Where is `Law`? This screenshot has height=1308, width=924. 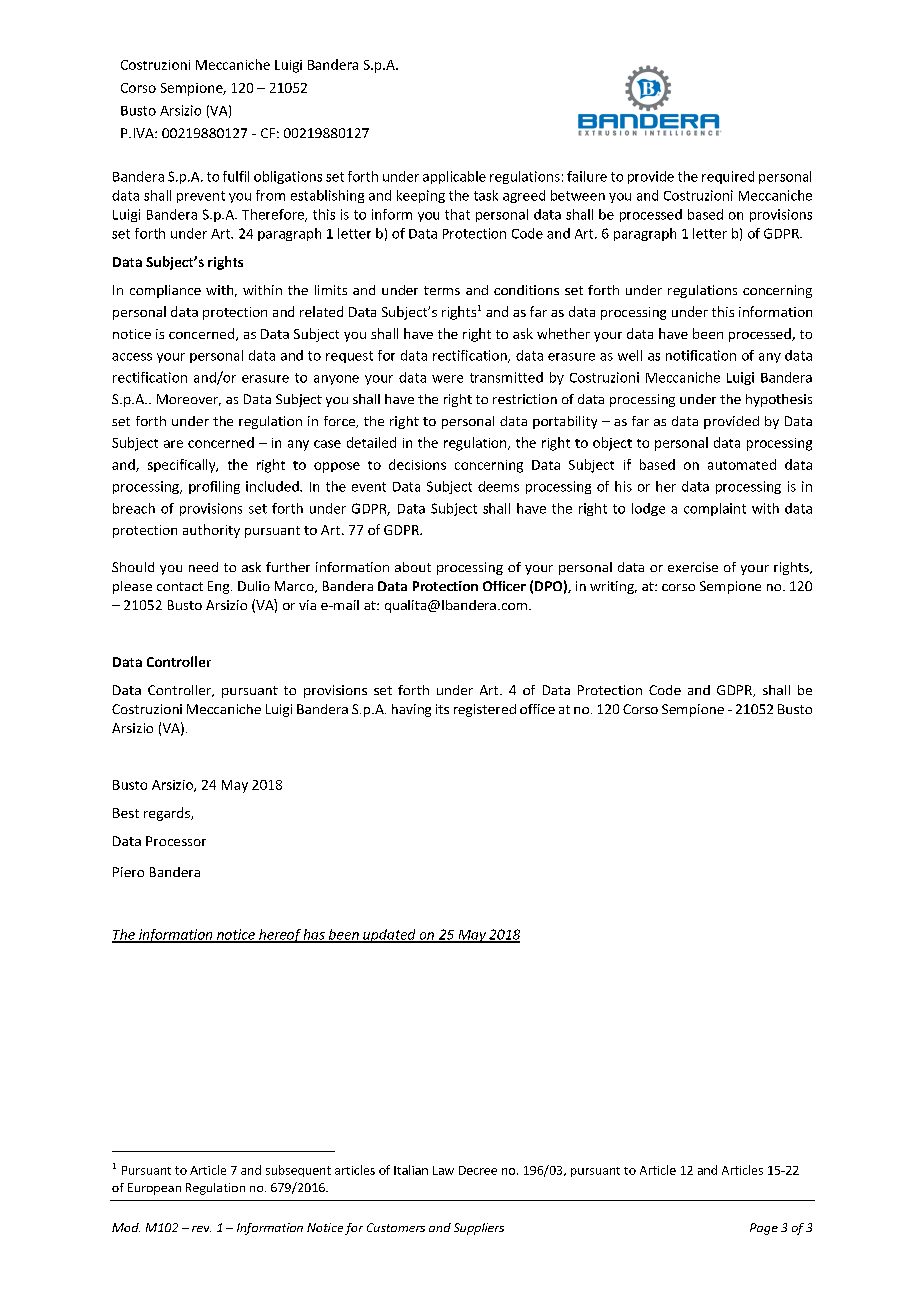 Law is located at coordinates (443, 1170).
